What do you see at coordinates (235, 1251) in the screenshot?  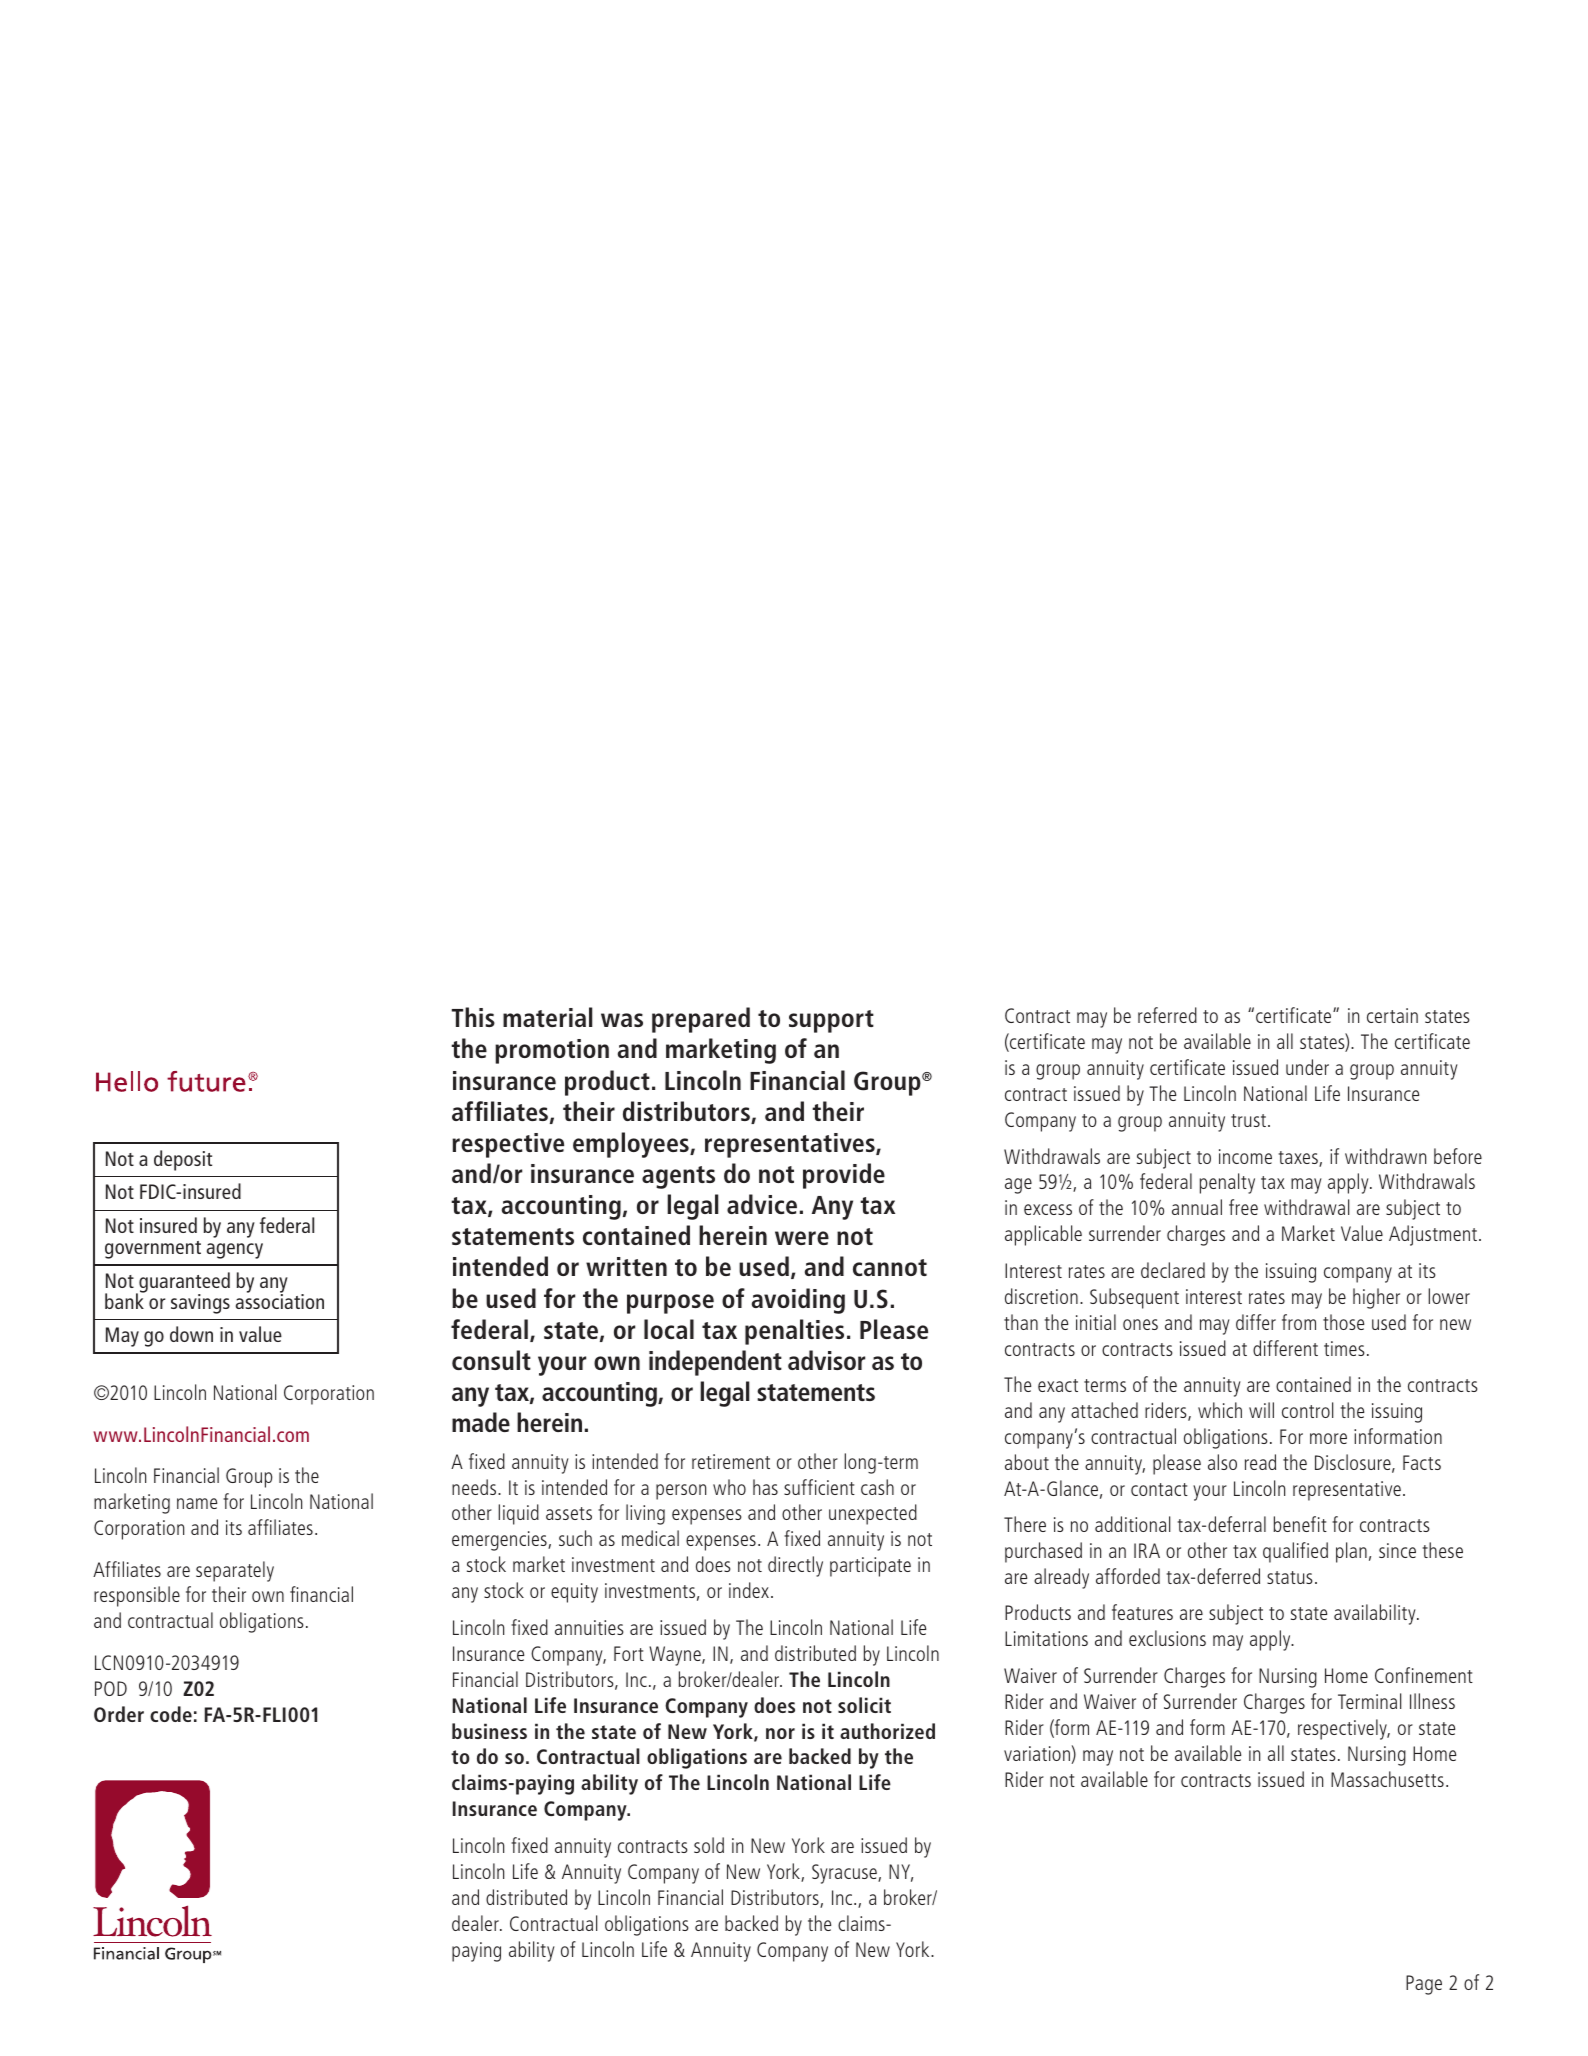 I see `agency` at bounding box center [235, 1251].
